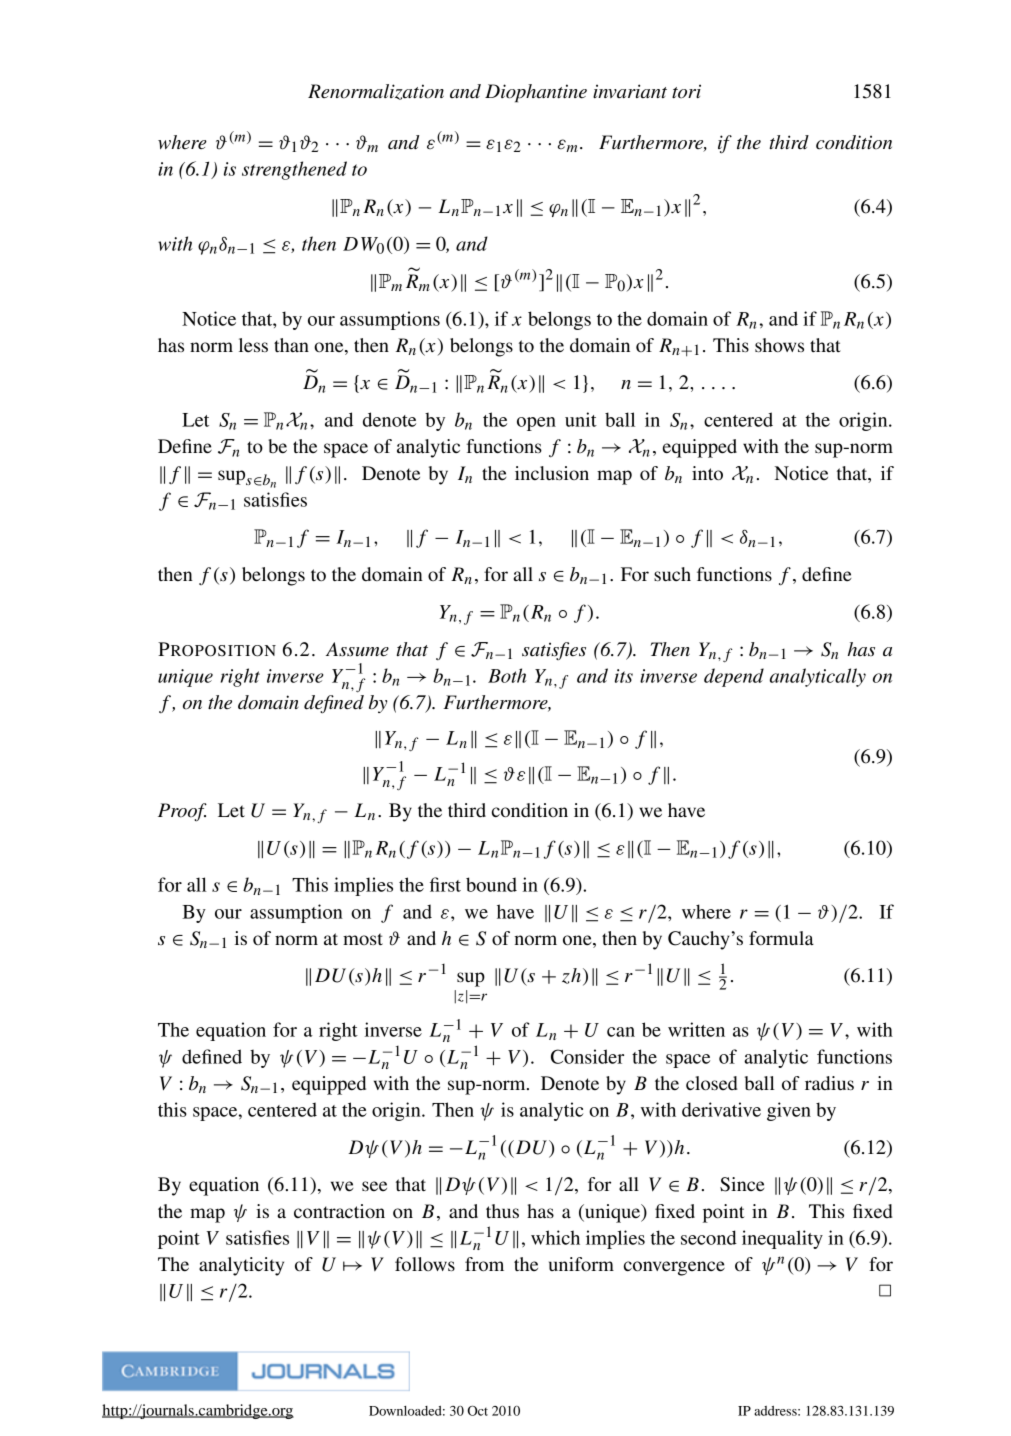 This document has width=1011, height=1436. What do you see at coordinates (536, 93) in the document?
I see `Diophantine` at bounding box center [536, 93].
